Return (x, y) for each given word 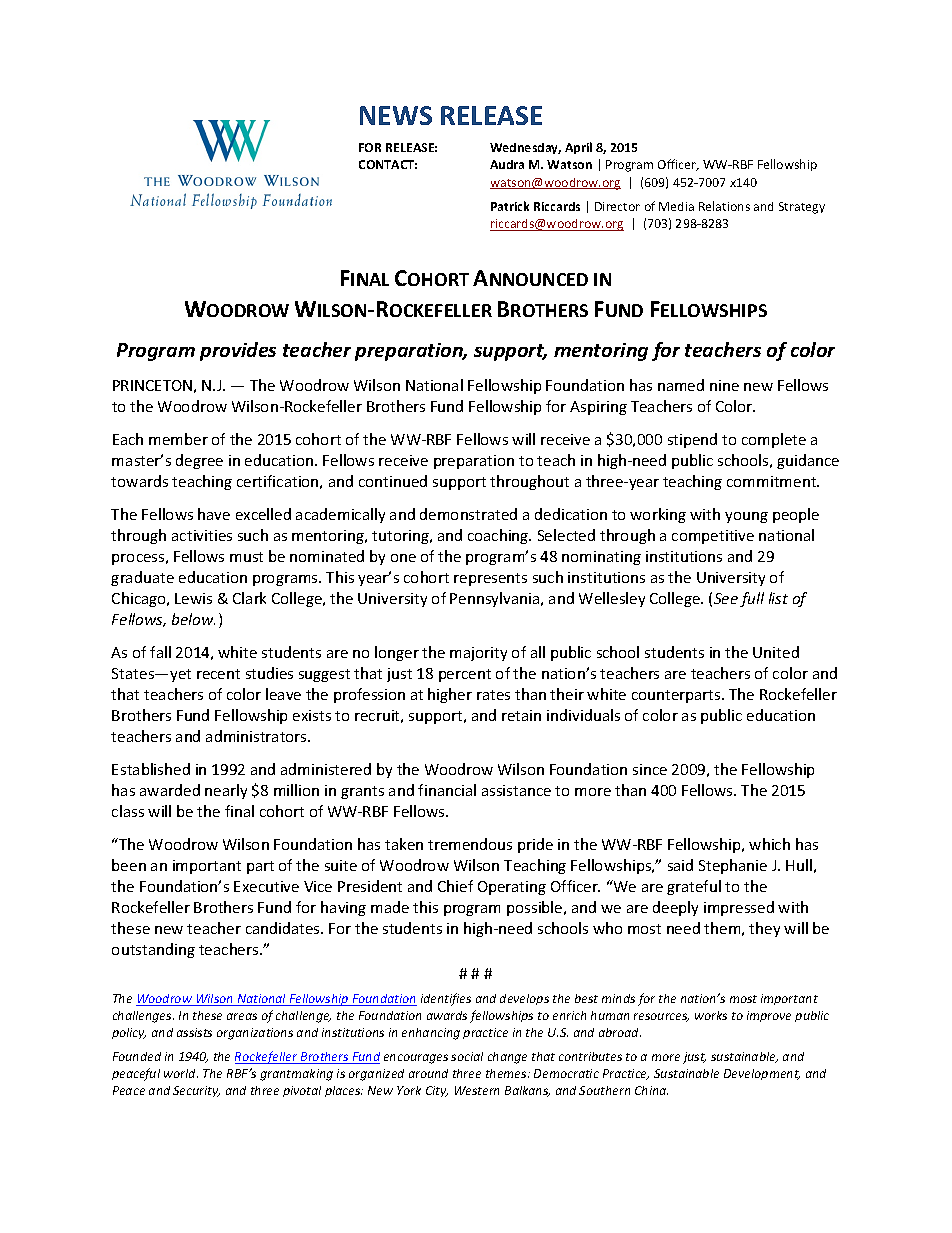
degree (199, 461)
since (650, 769)
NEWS (396, 115)
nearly (226, 791)
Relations (724, 206)
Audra (507, 164)
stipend (692, 440)
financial (447, 790)
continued (393, 481)
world (181, 1073)
